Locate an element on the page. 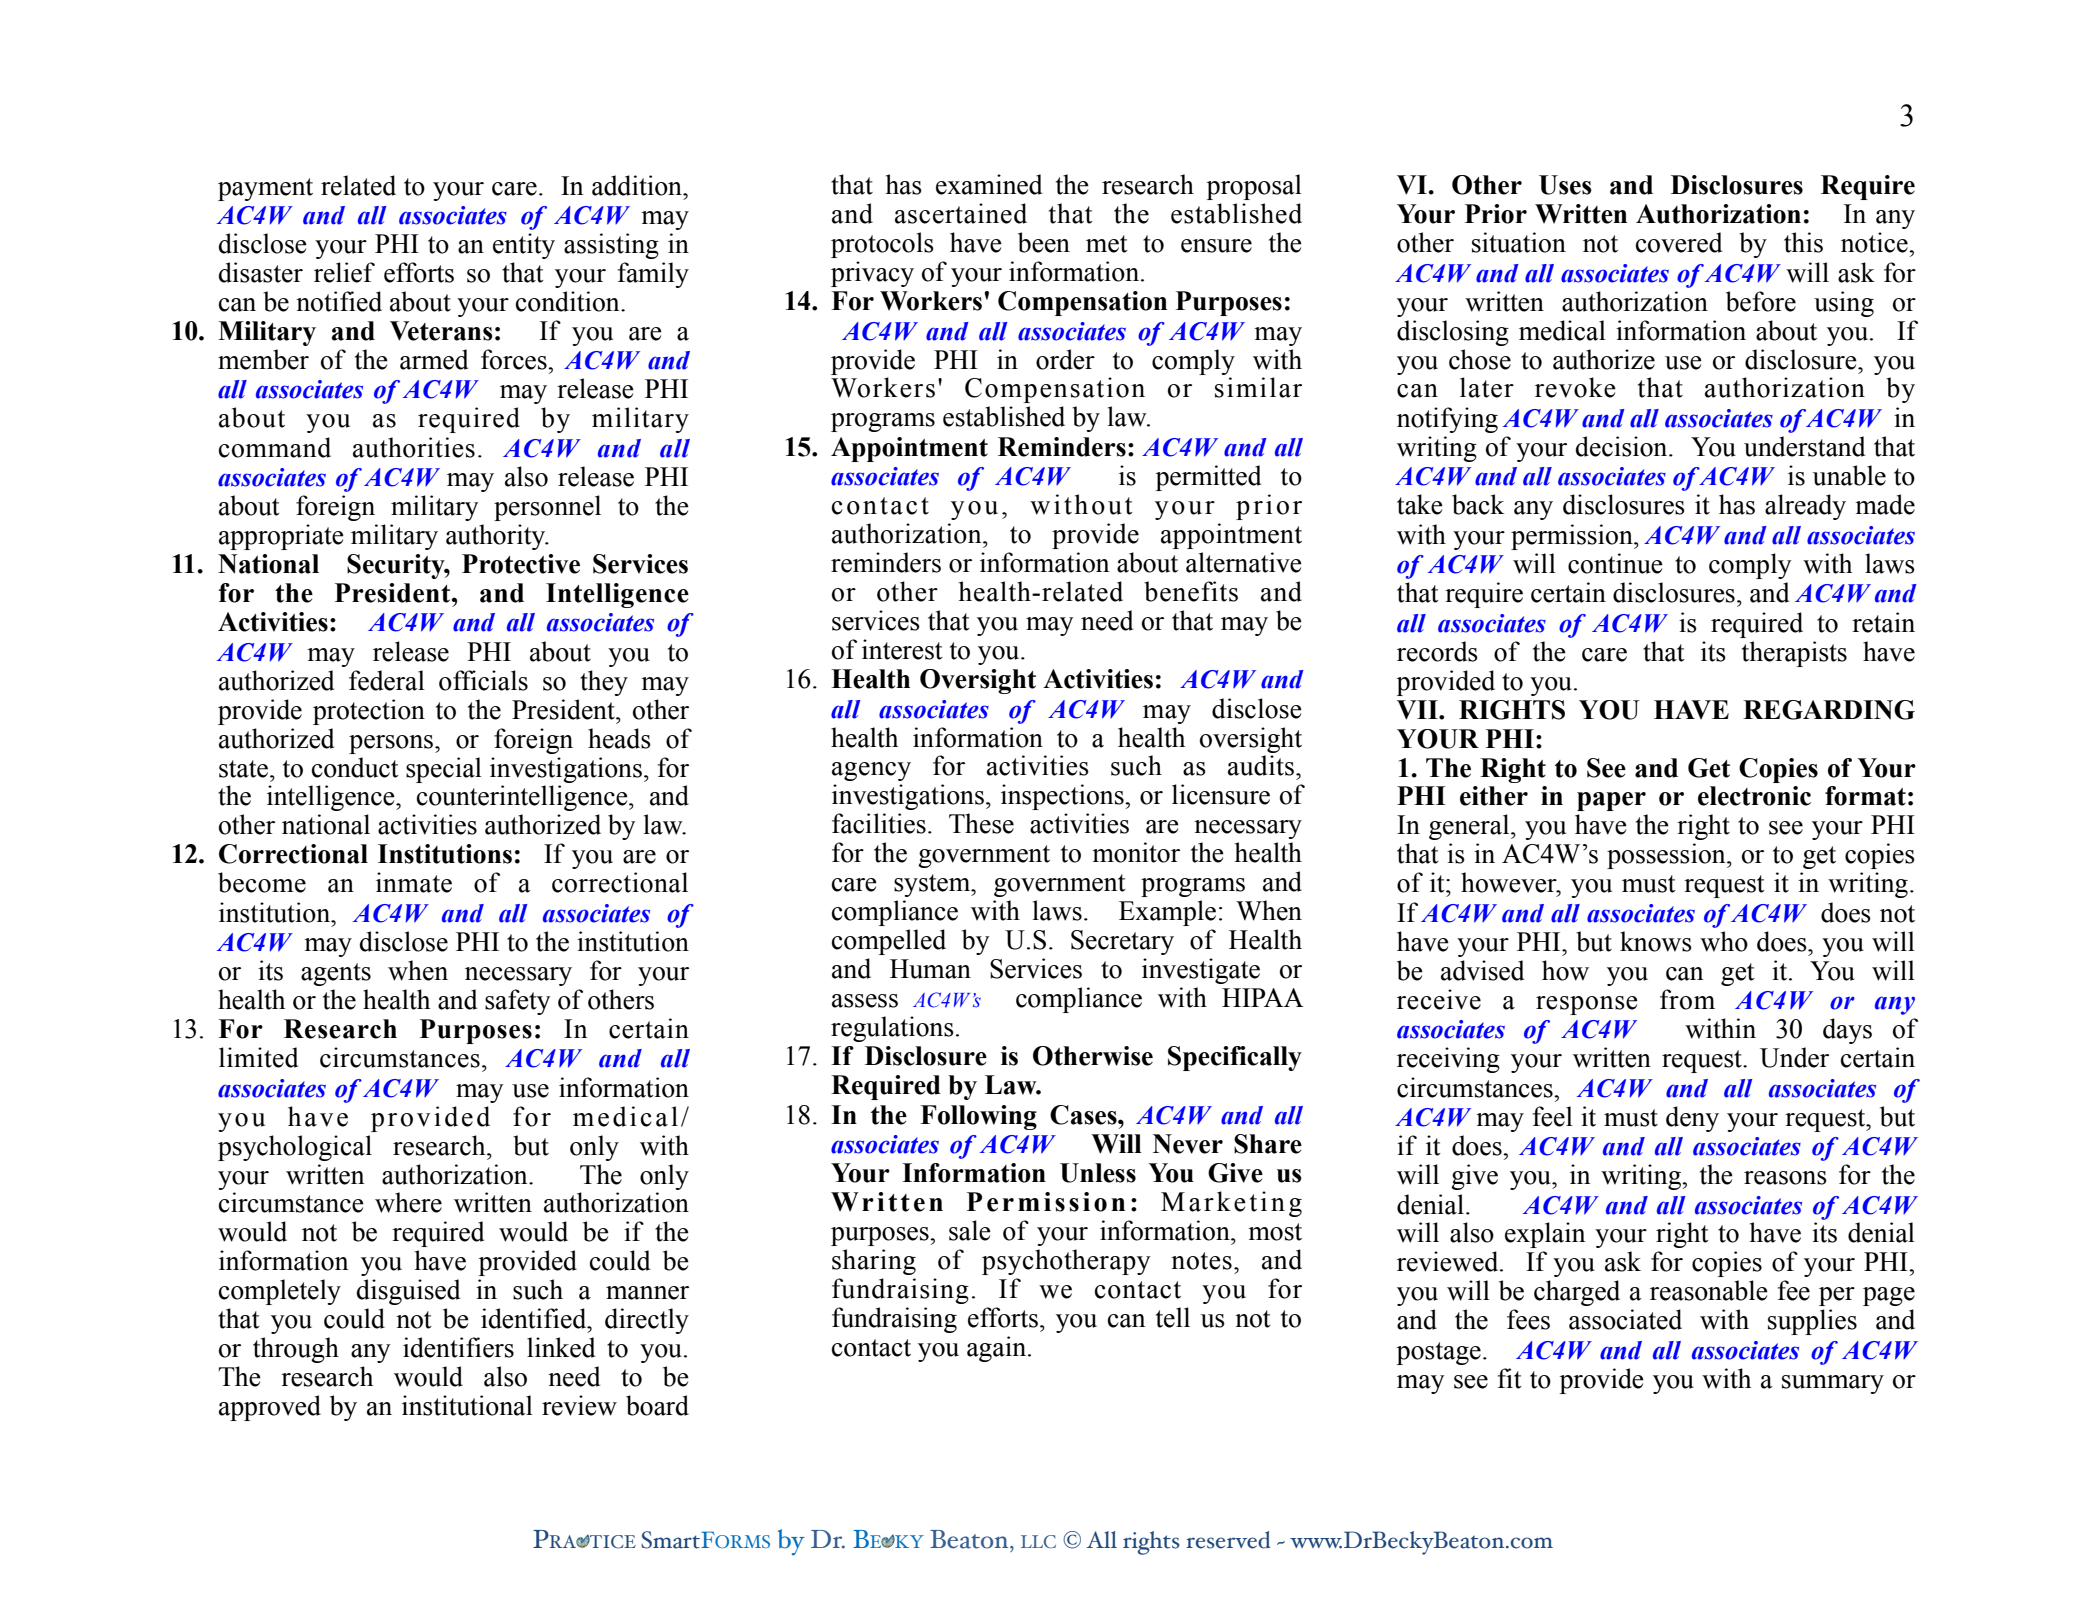  authority is located at coordinates (497, 537).
